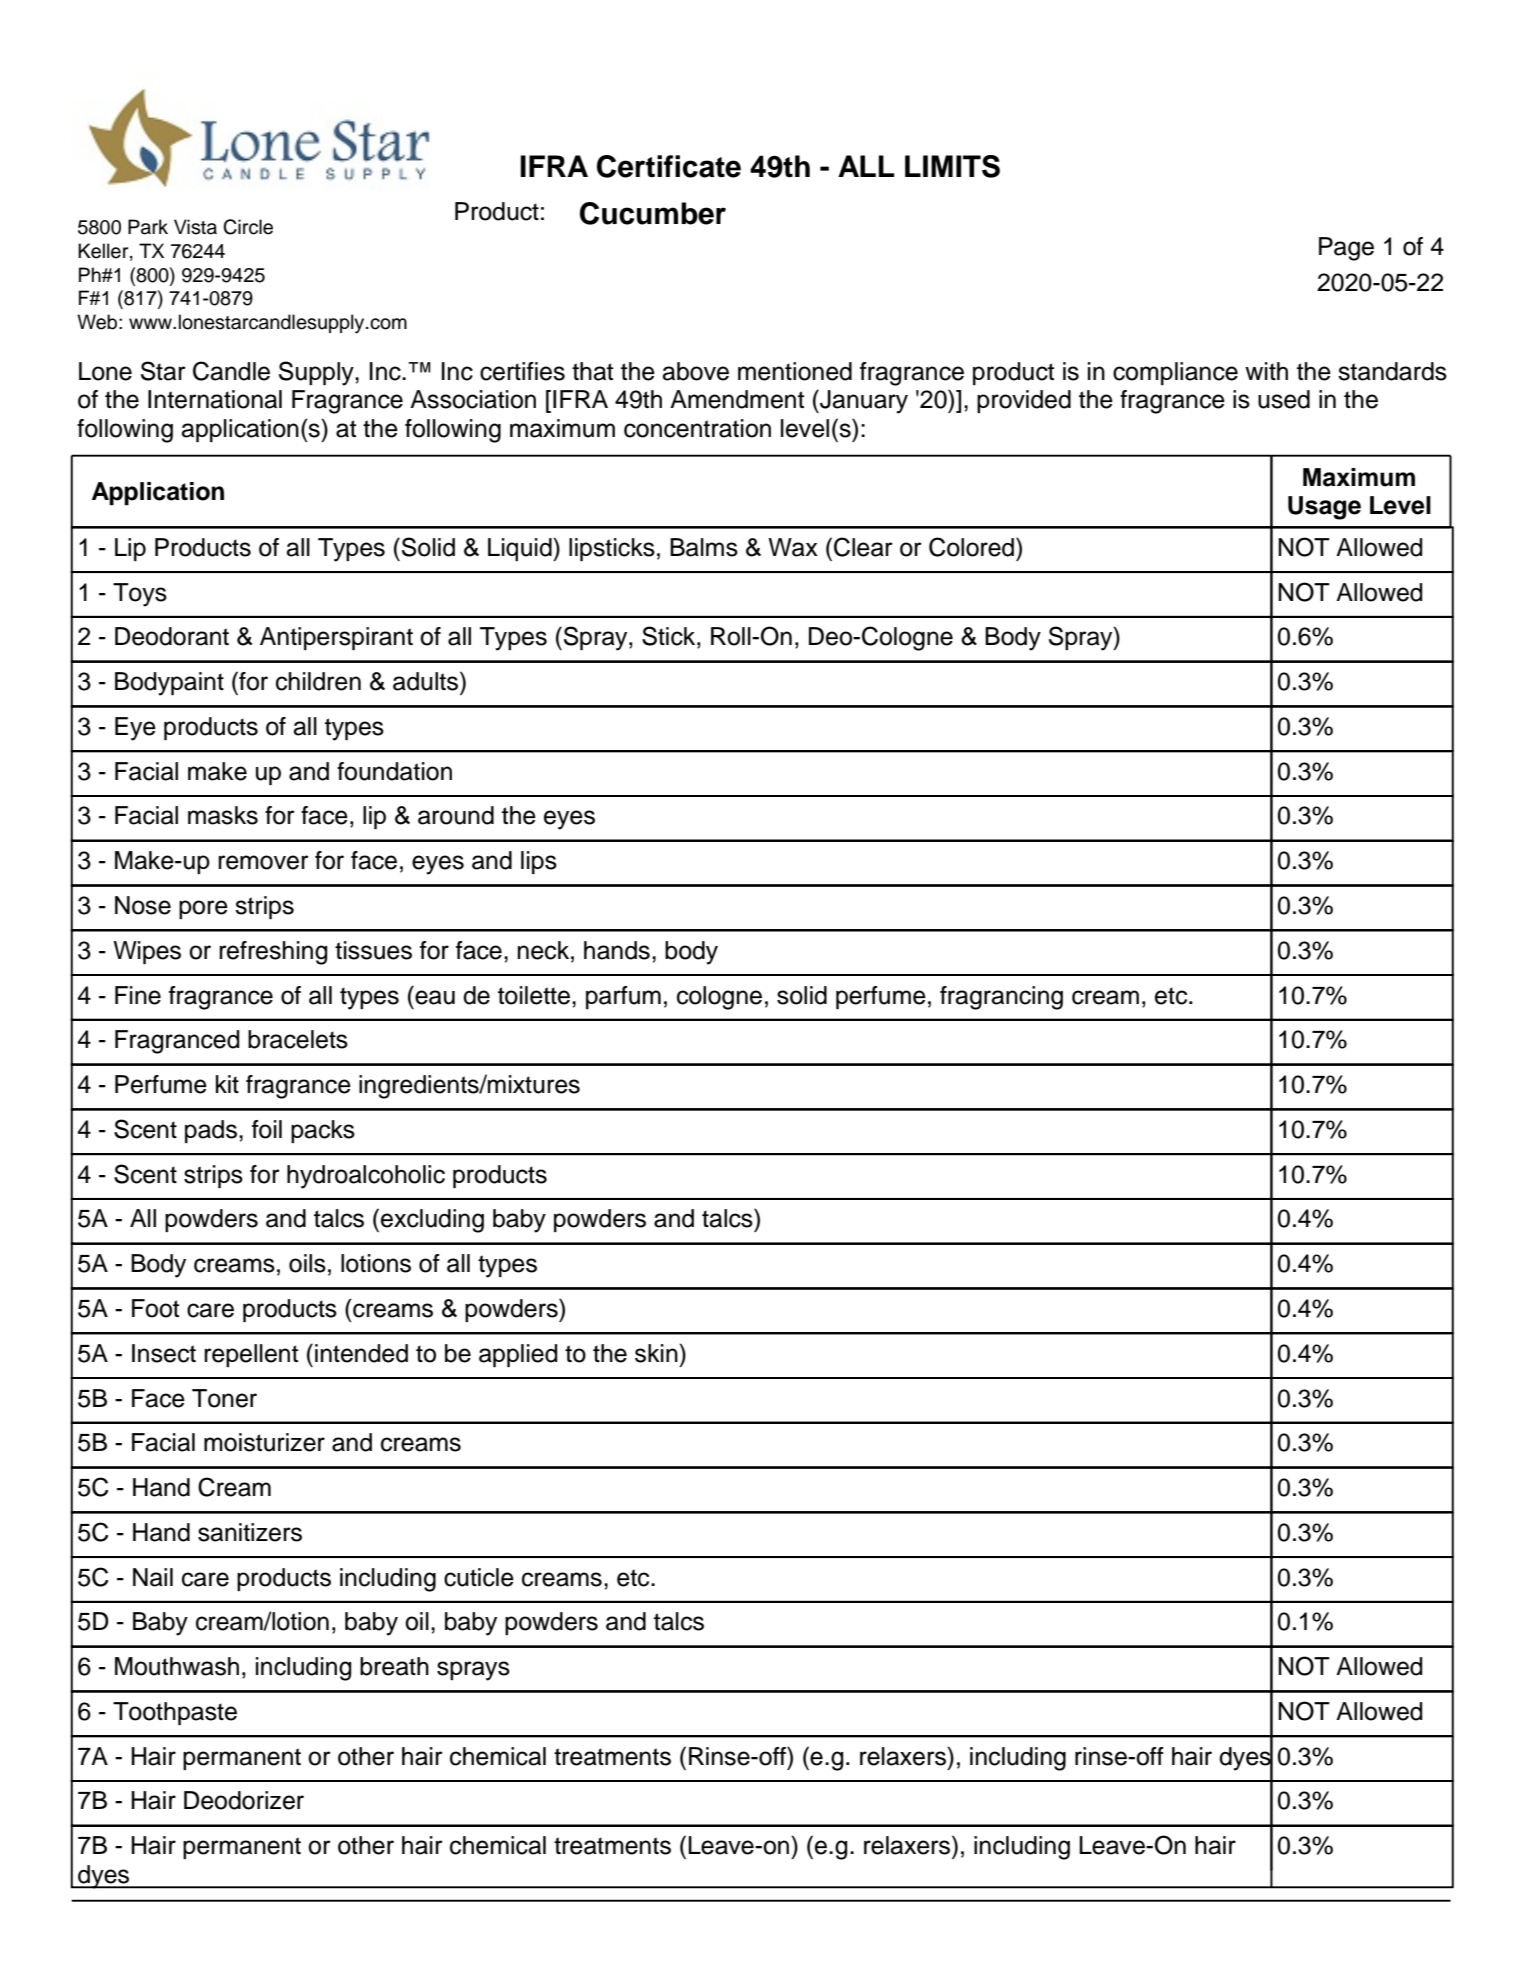  Describe the element at coordinates (251, 1355) in the document. I see `repellent` at that location.
